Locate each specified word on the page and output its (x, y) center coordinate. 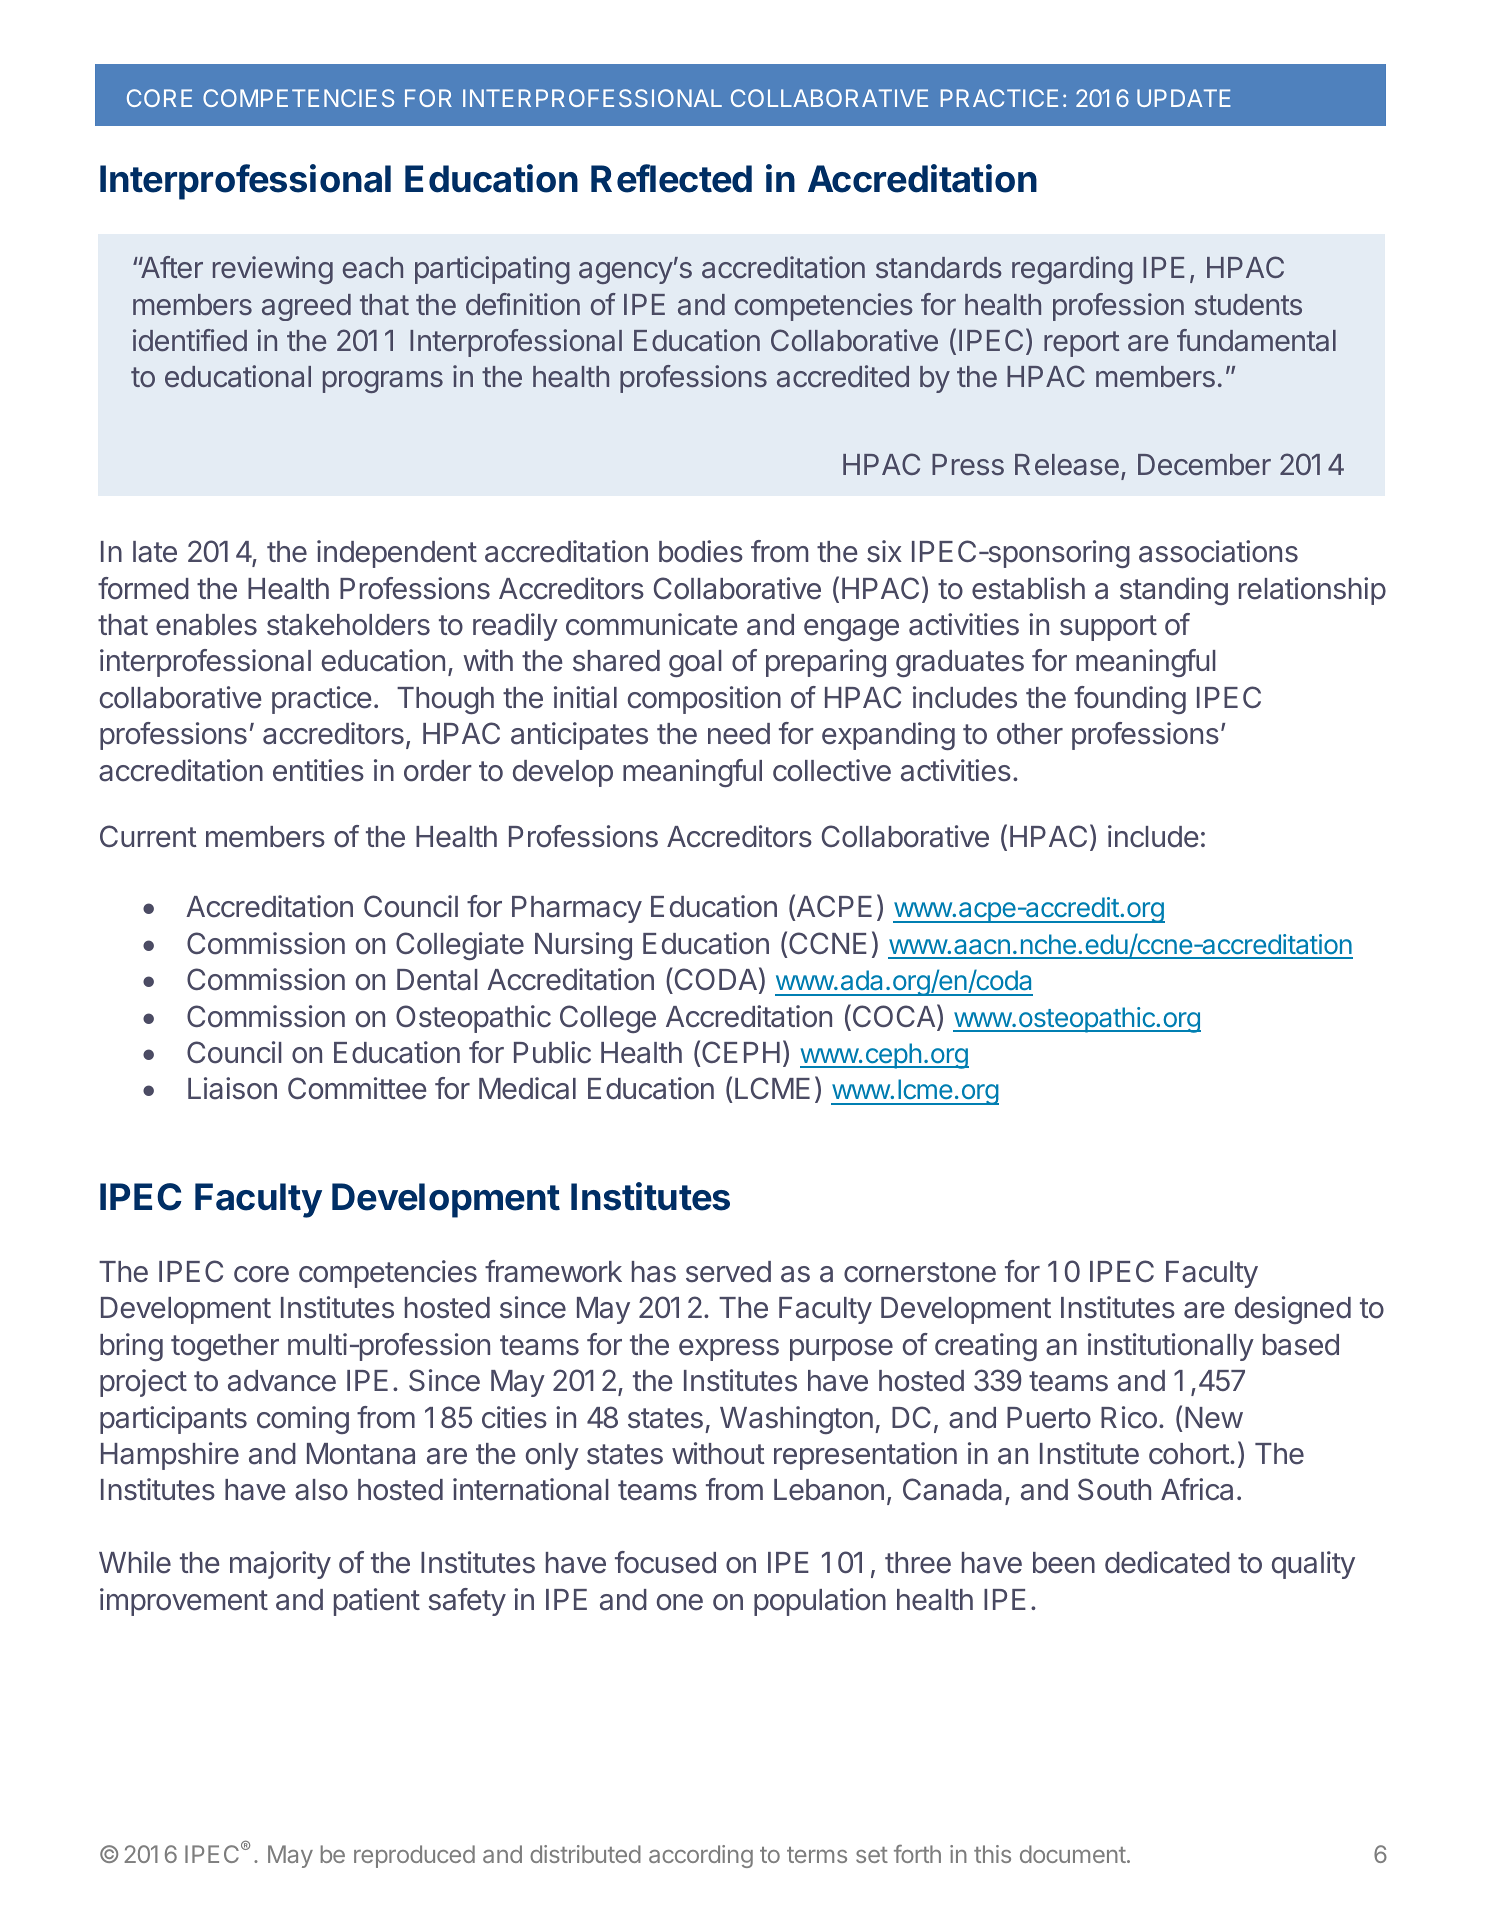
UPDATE (1184, 98)
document (1073, 1854)
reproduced (414, 1856)
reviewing (273, 270)
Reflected (671, 178)
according (701, 1856)
